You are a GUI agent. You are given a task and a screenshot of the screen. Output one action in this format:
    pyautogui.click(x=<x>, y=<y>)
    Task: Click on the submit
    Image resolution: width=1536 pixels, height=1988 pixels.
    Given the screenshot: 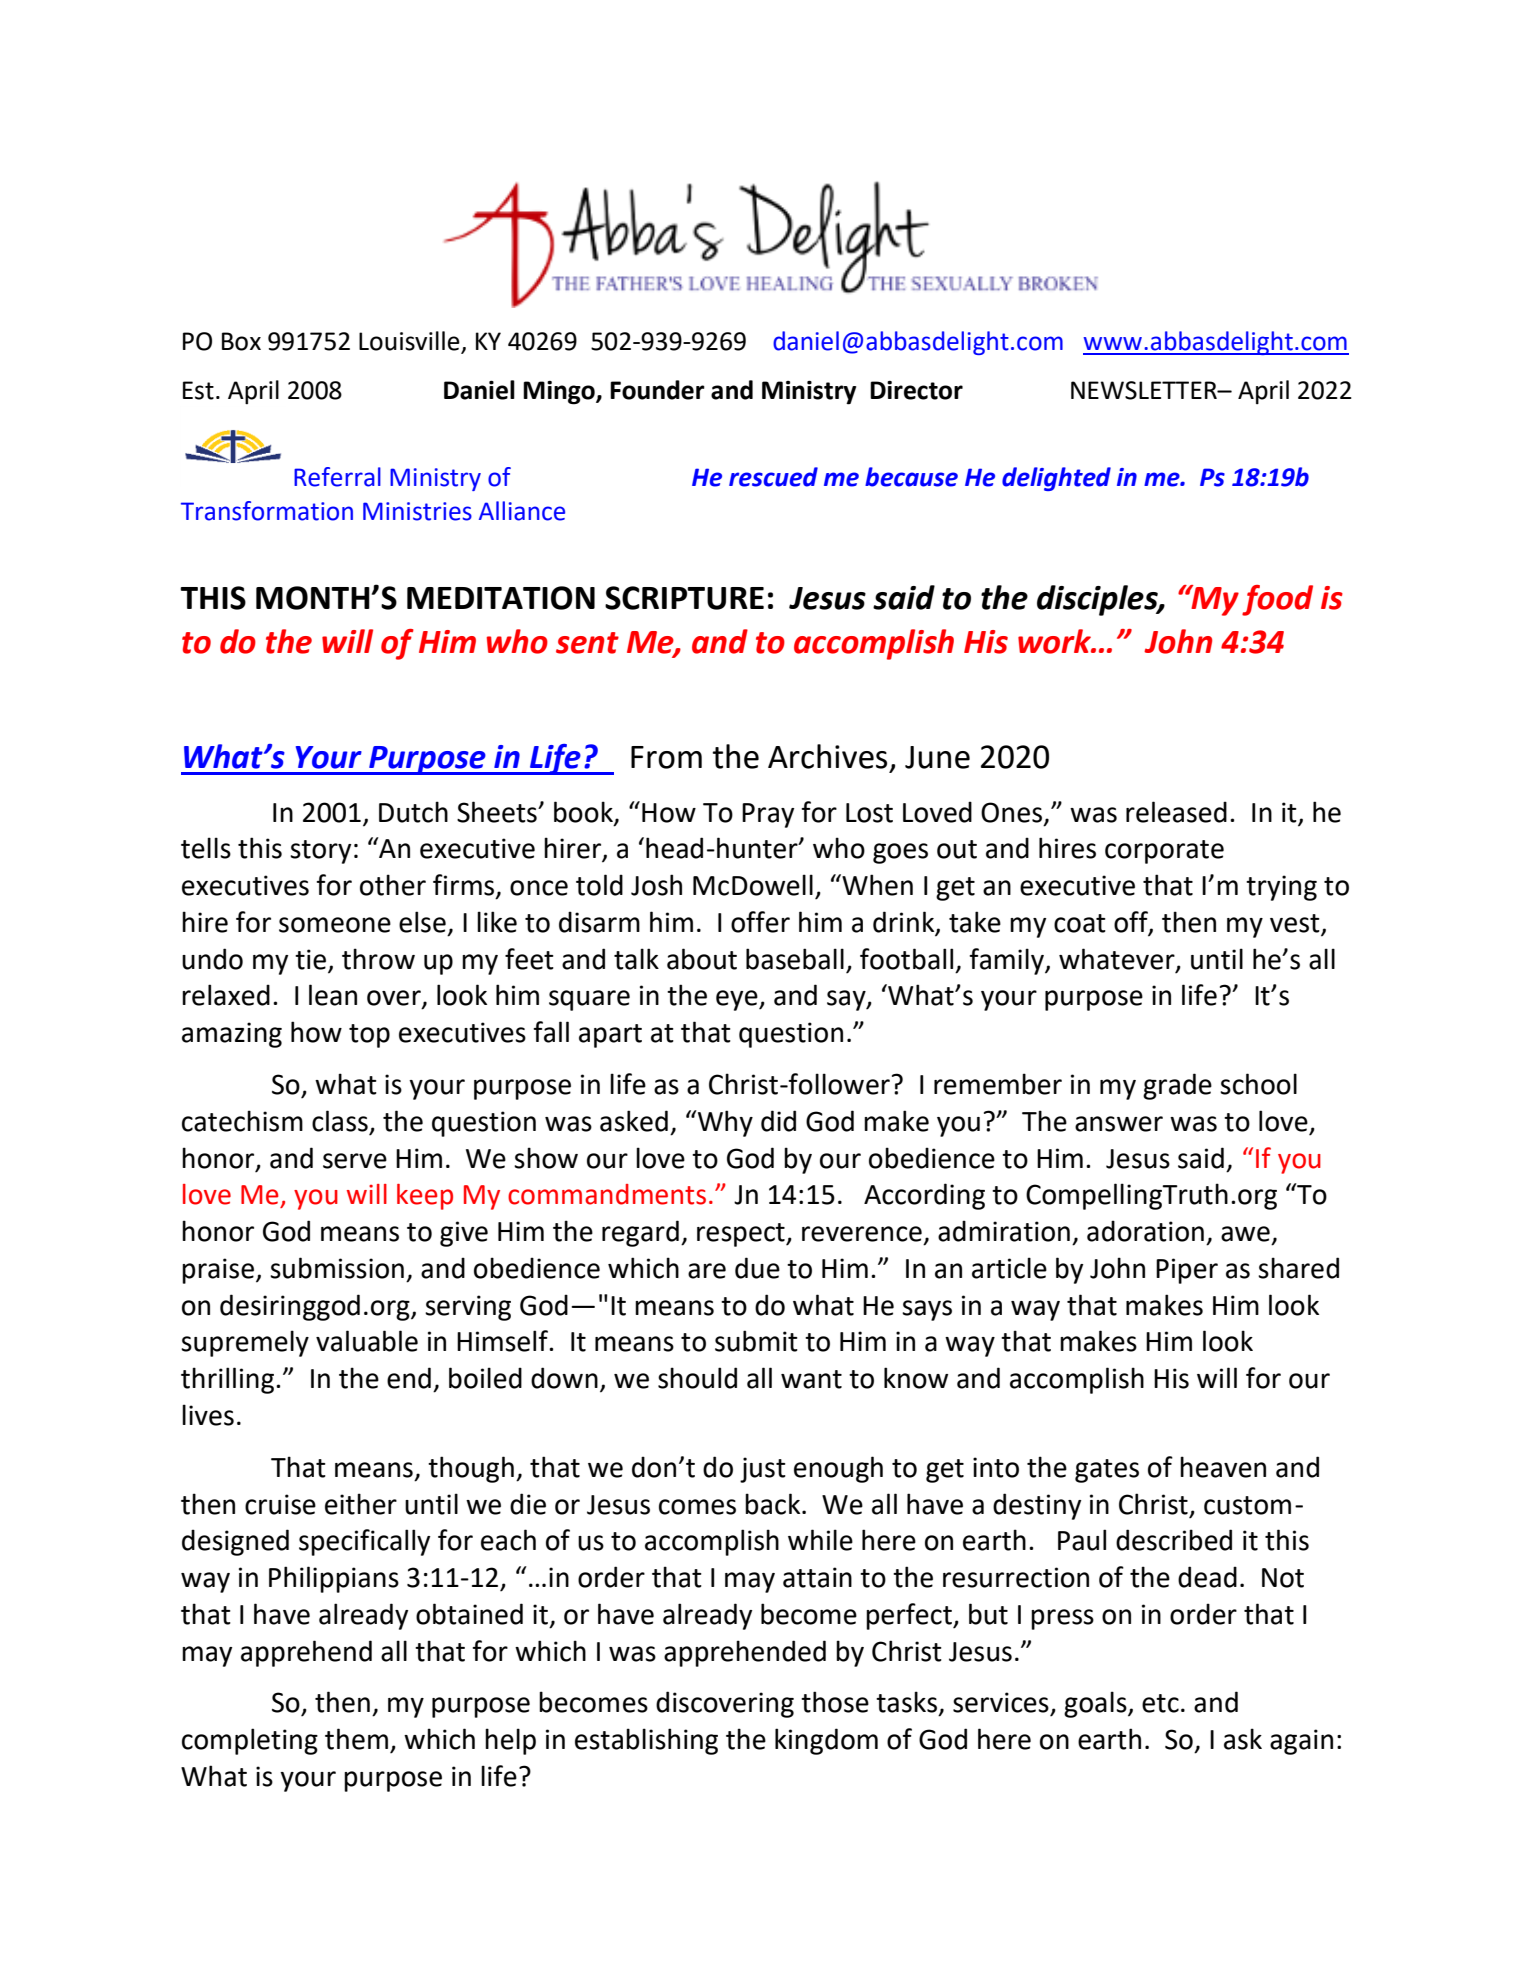 What is the action you would take?
    pyautogui.click(x=756, y=1341)
